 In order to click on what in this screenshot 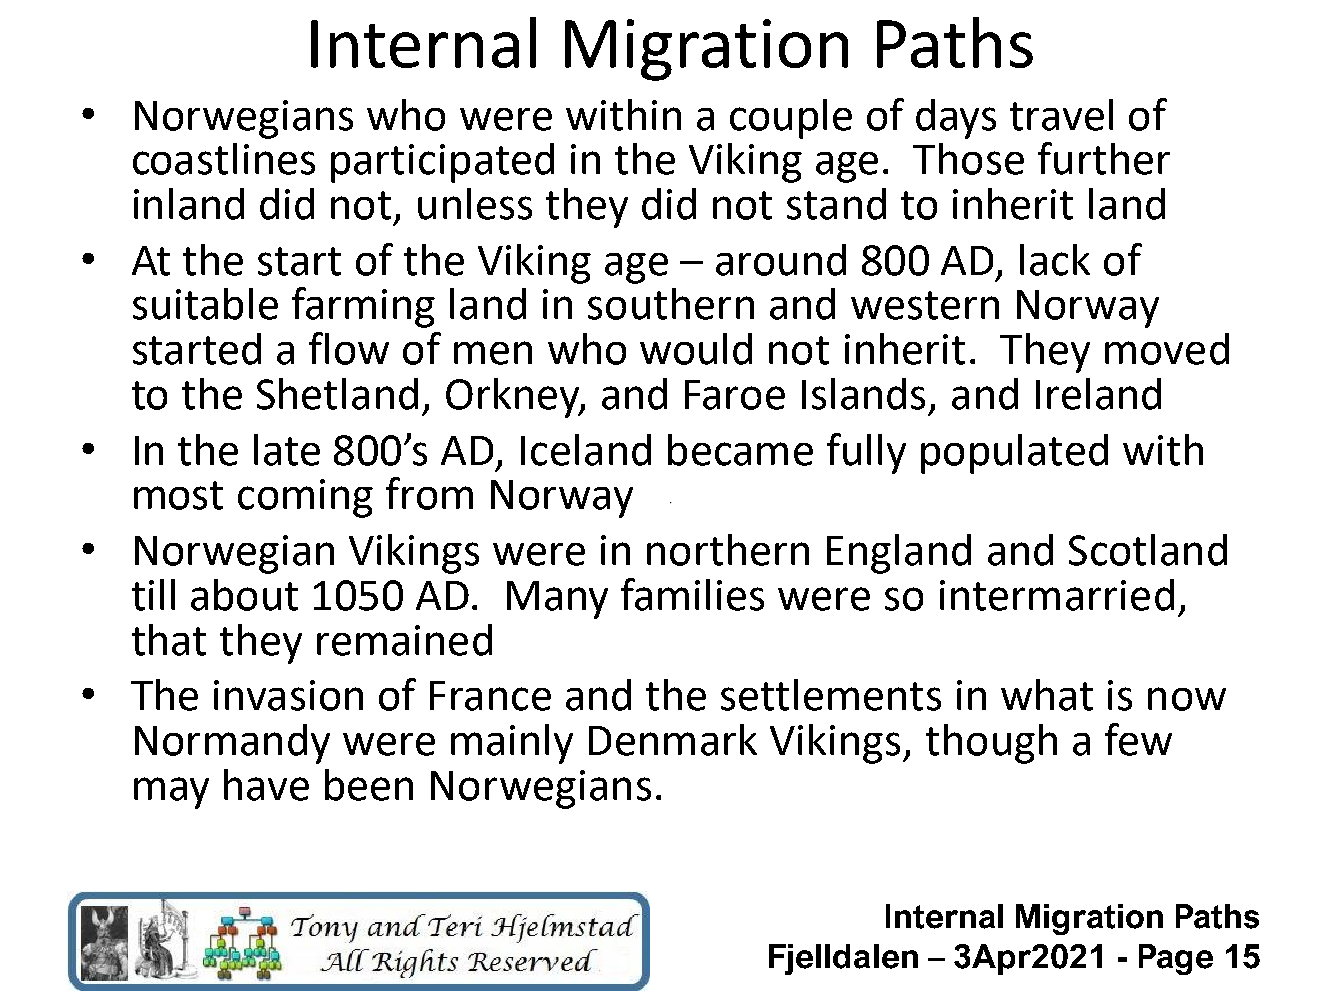, I will do `click(1047, 695)`.
